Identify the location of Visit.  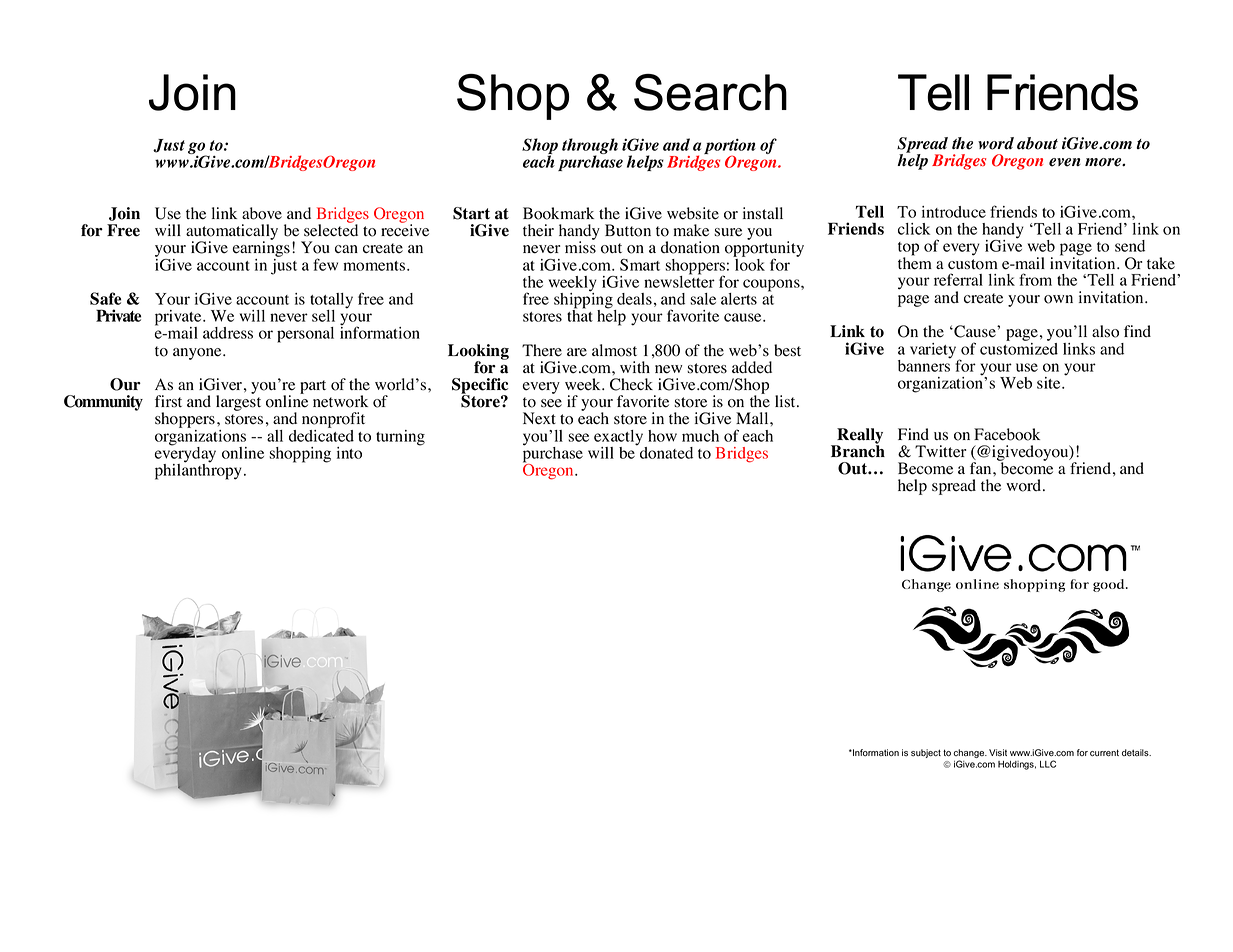
(998, 752).
